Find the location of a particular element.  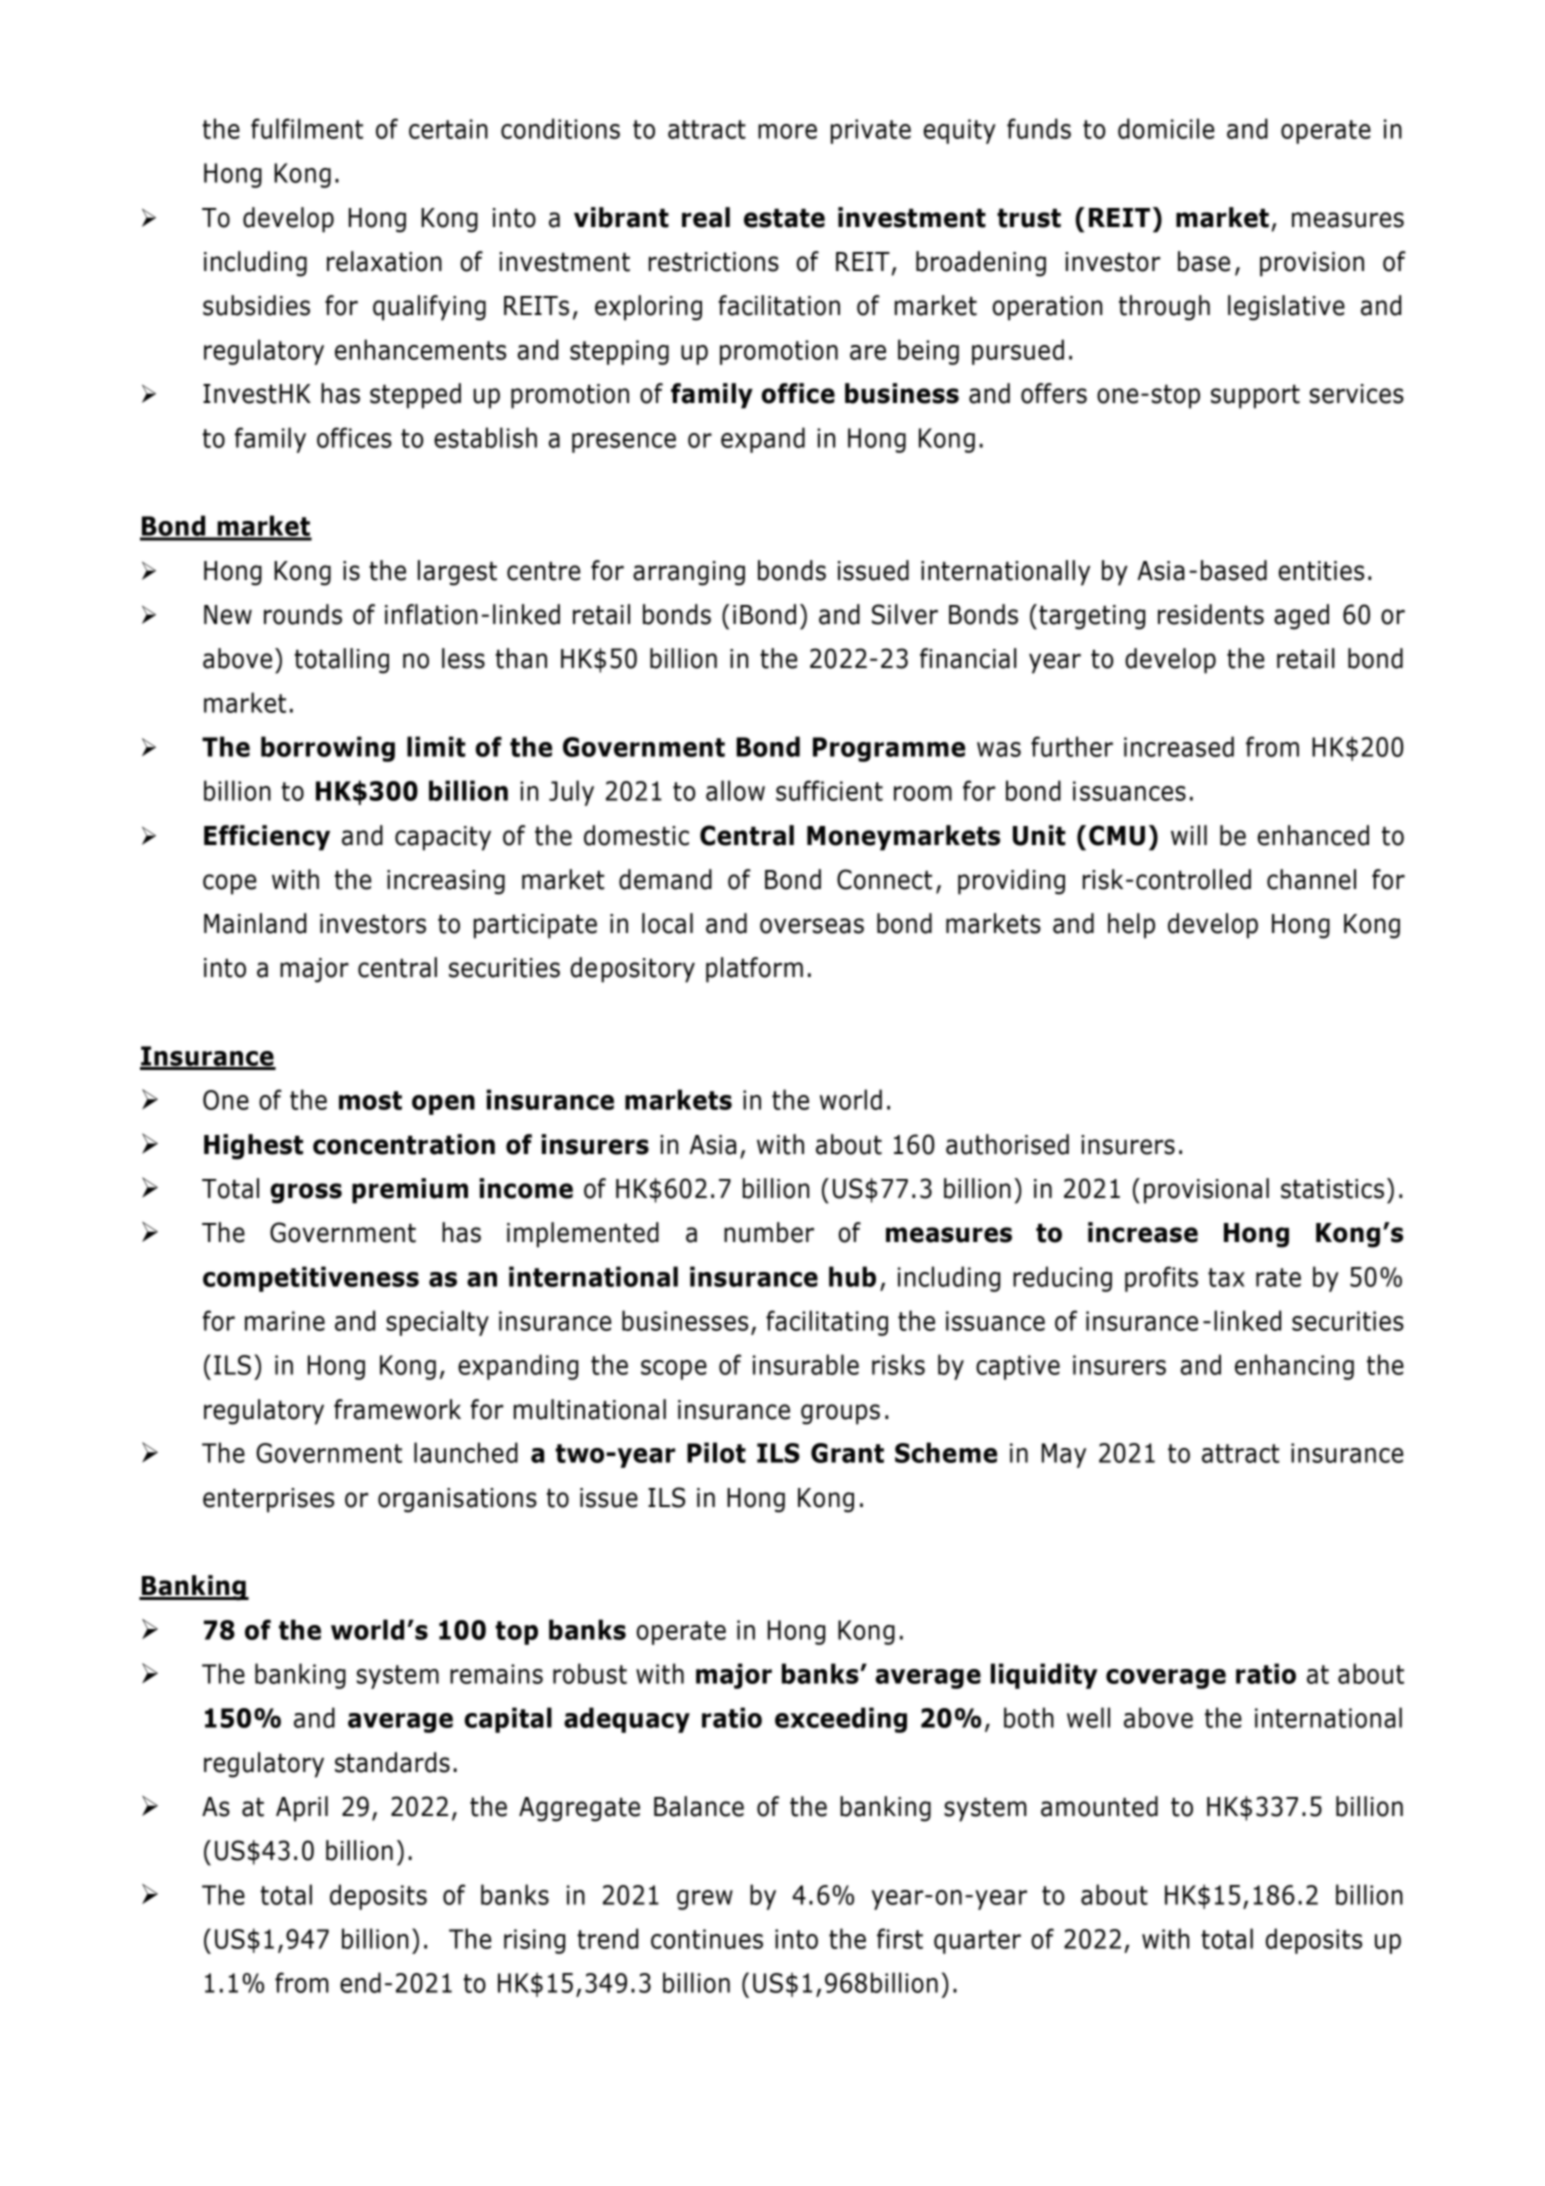

enhancing is located at coordinates (1294, 1367).
